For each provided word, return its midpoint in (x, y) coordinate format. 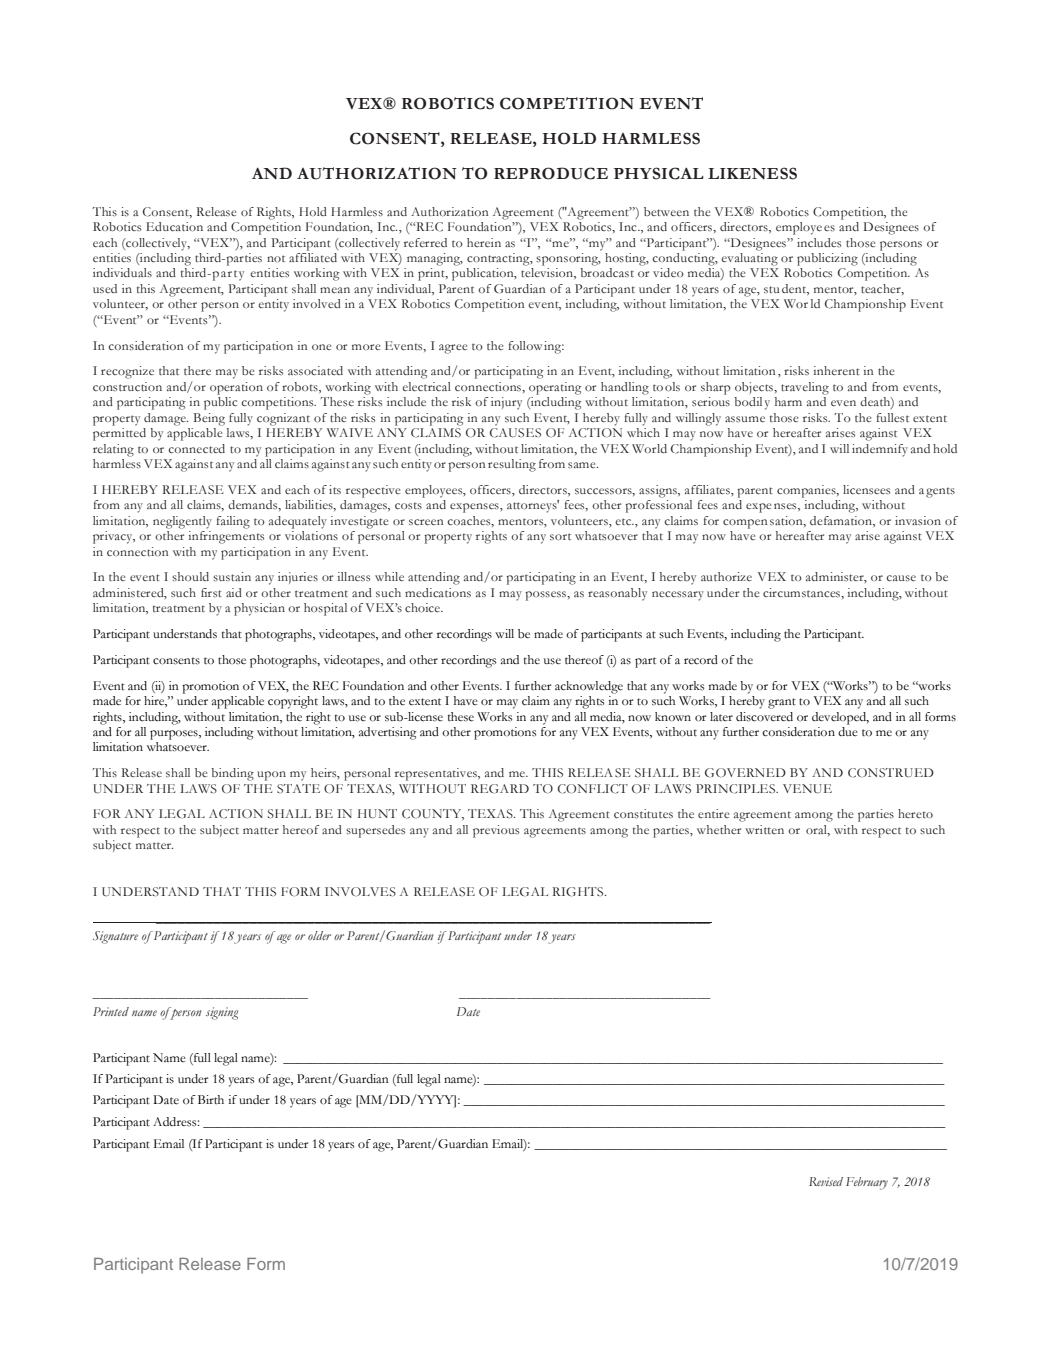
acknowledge (589, 687)
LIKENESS (752, 173)
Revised (826, 1181)
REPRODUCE (551, 173)
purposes (175, 735)
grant (782, 703)
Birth (211, 1099)
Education (174, 226)
